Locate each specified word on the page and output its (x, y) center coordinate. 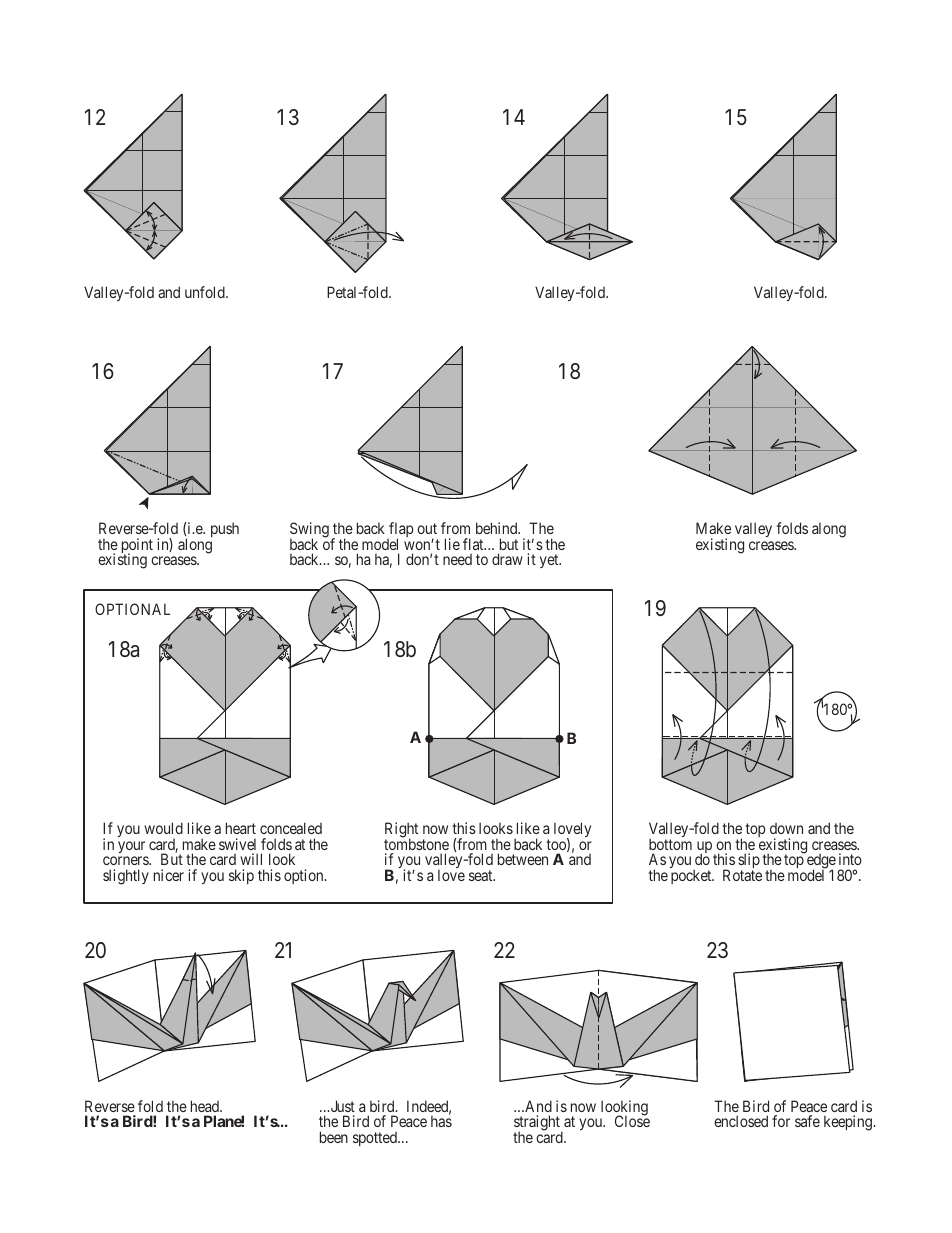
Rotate (742, 875)
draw (507, 559)
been (334, 1137)
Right (401, 831)
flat (474, 544)
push (225, 529)
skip (241, 876)
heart (241, 828)
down (786, 828)
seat (482, 875)
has (441, 1121)
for (781, 1121)
